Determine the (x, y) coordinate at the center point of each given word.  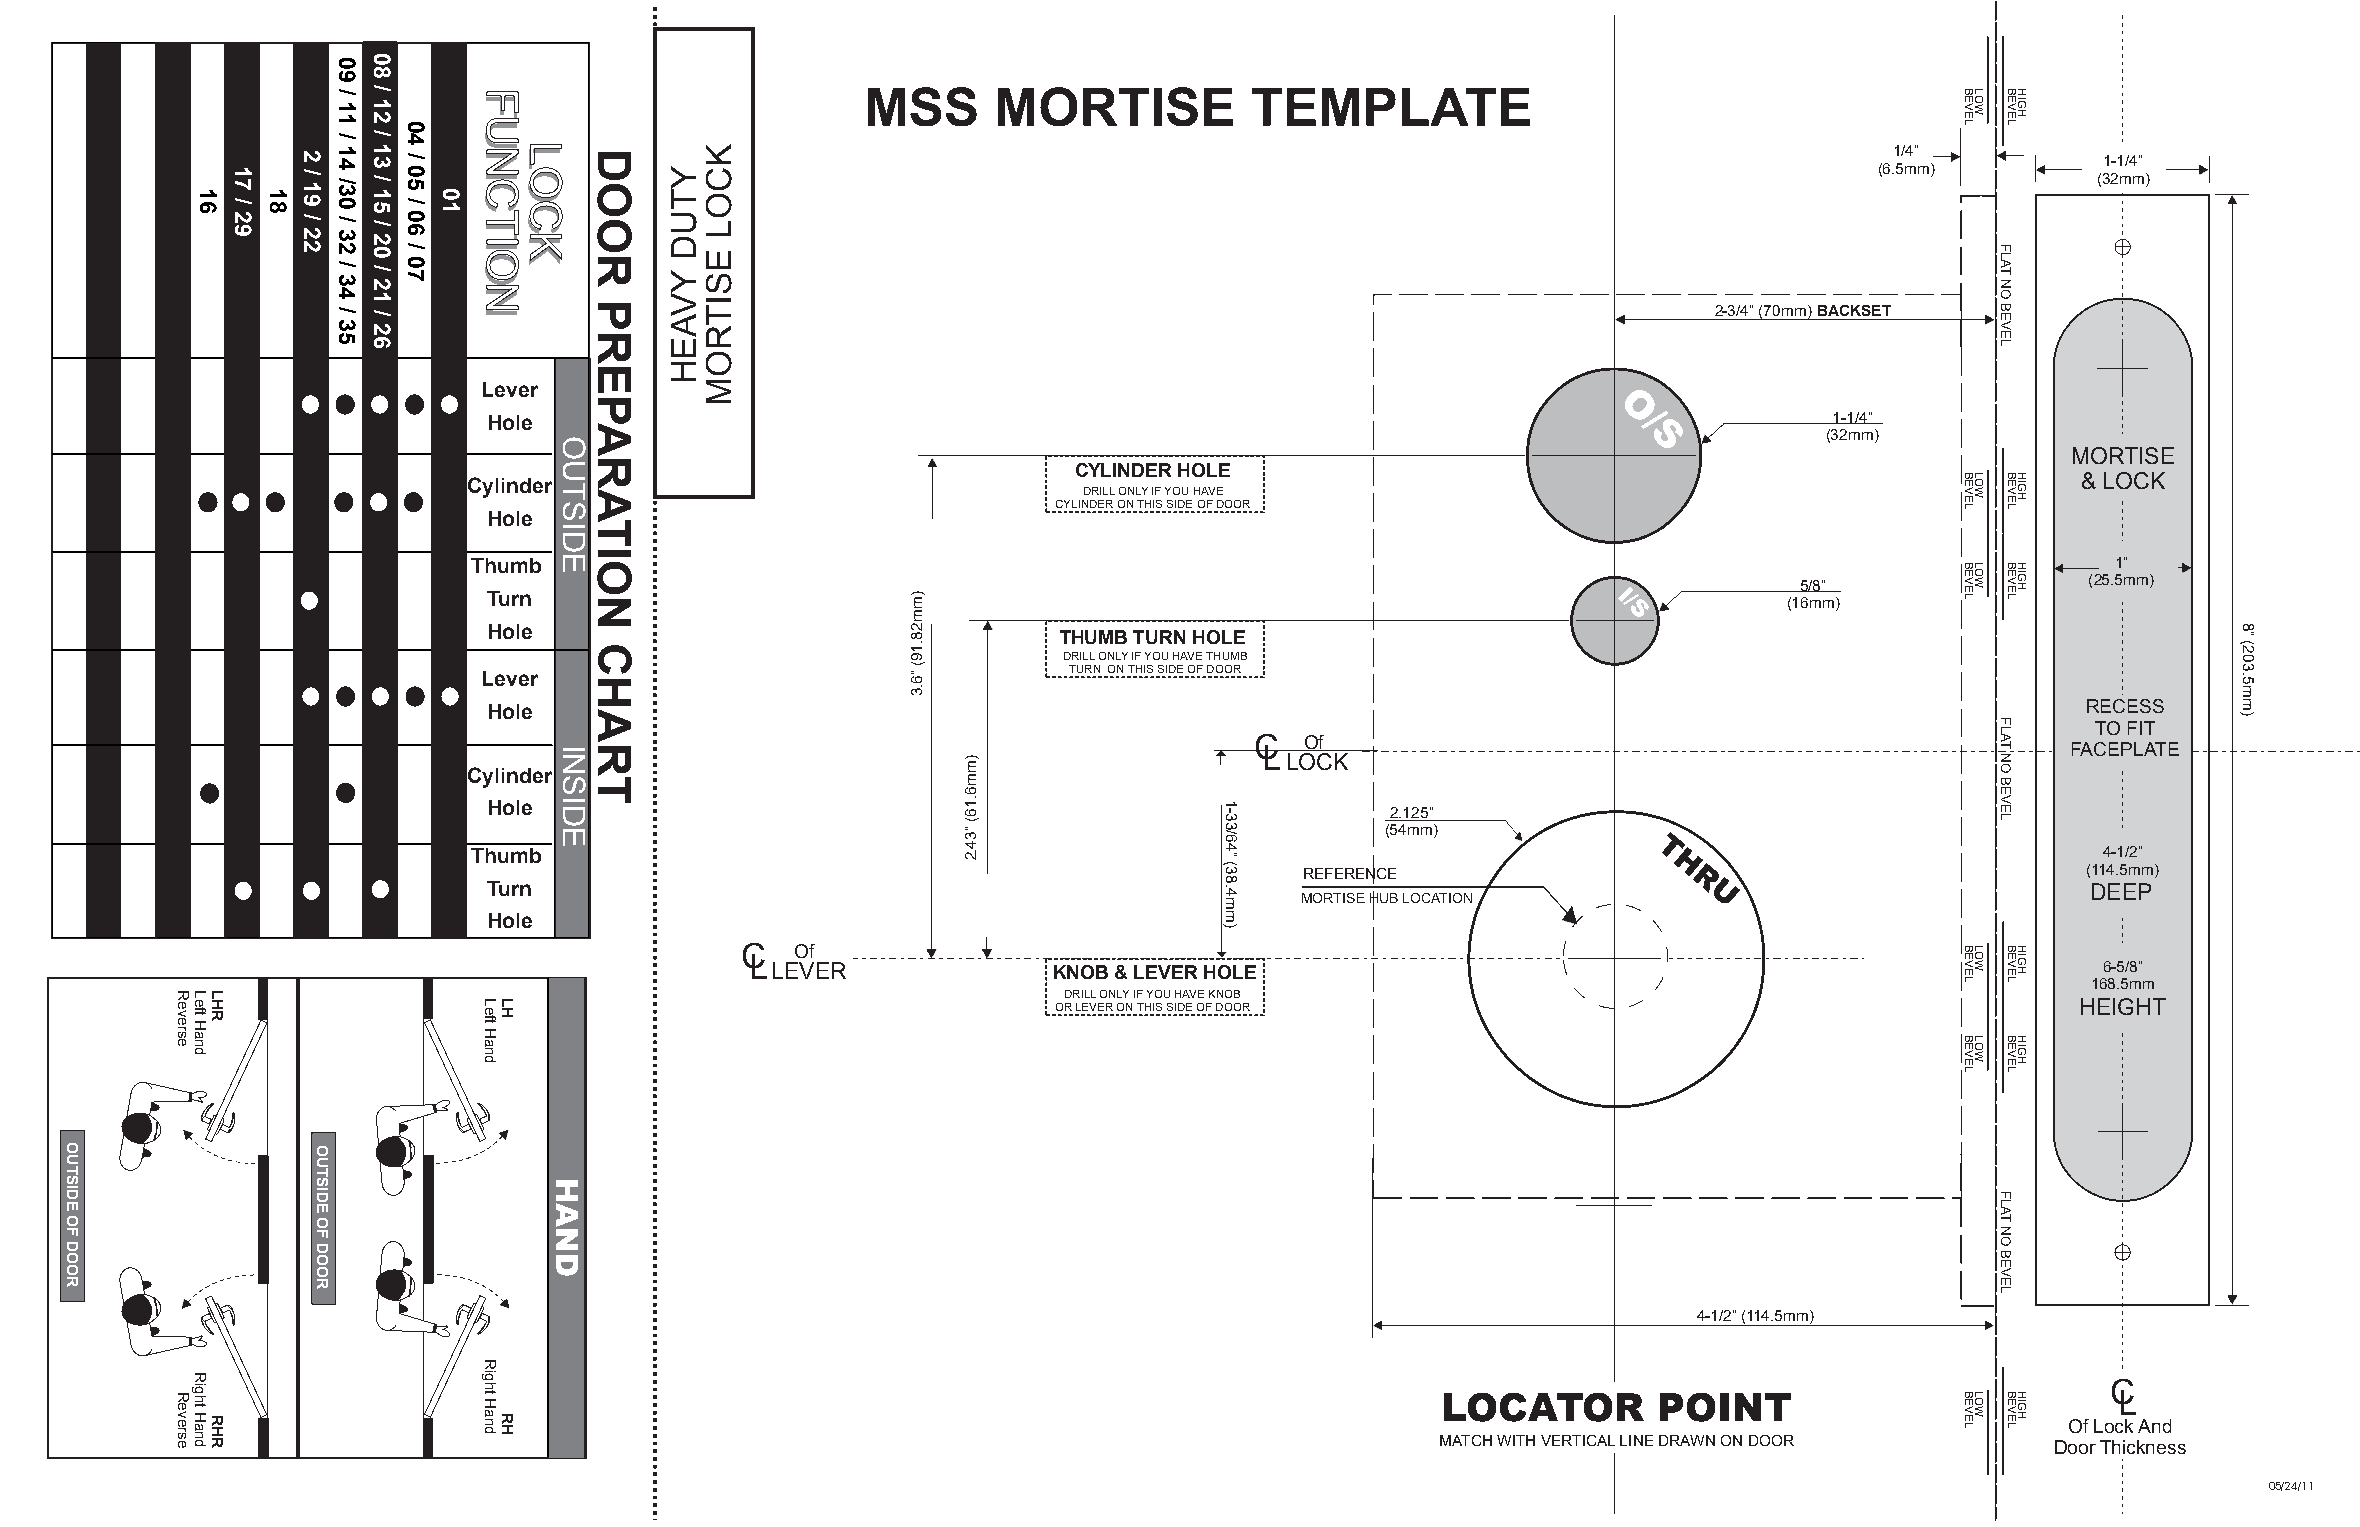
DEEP (2121, 891)
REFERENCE (1350, 873)
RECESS (2125, 706)
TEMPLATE (1391, 107)
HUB (1384, 898)
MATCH (1466, 1440)
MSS (922, 106)
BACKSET (1854, 310)
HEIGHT (2123, 1006)
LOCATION (1437, 898)
